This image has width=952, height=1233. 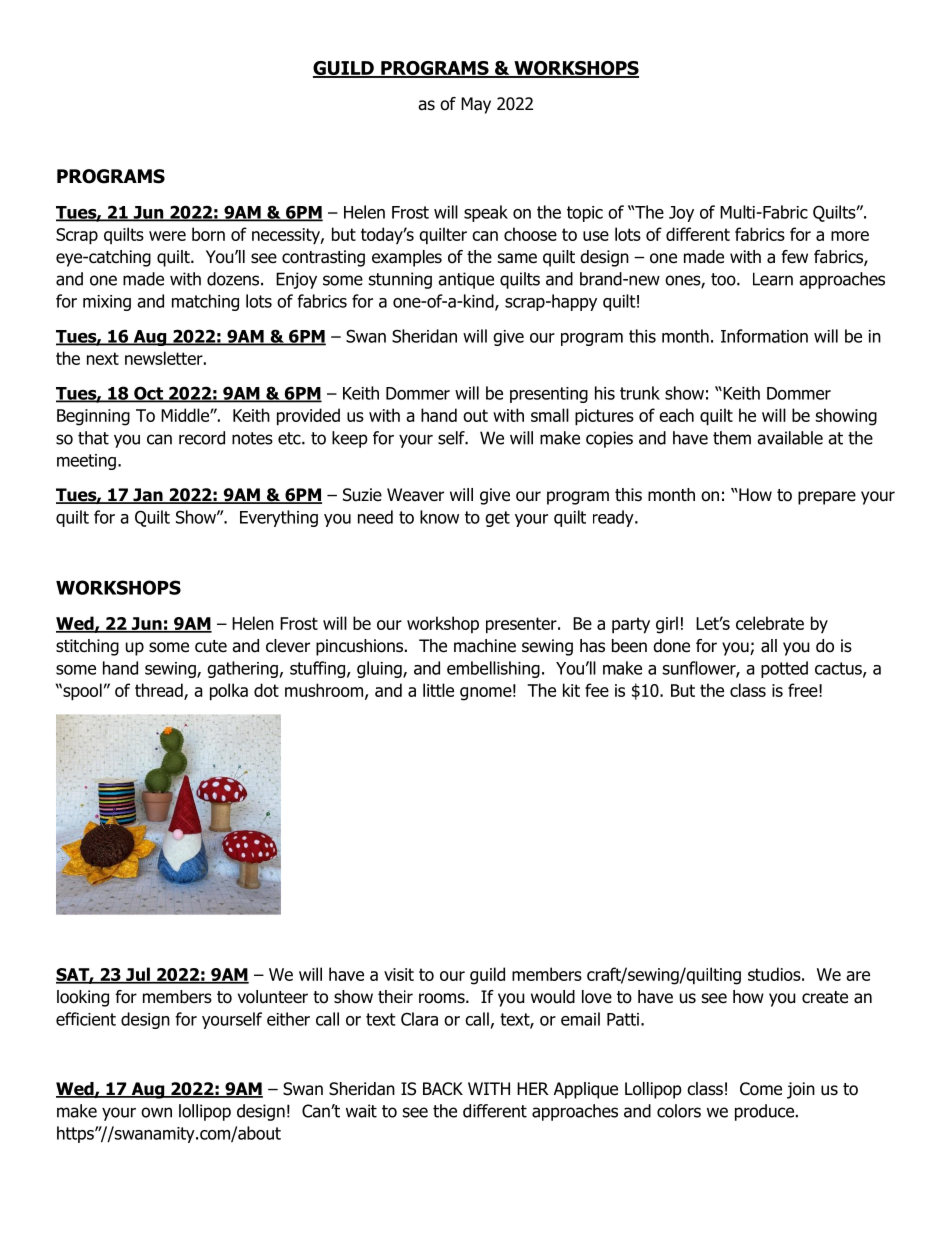 I want to click on more, so click(x=850, y=236).
